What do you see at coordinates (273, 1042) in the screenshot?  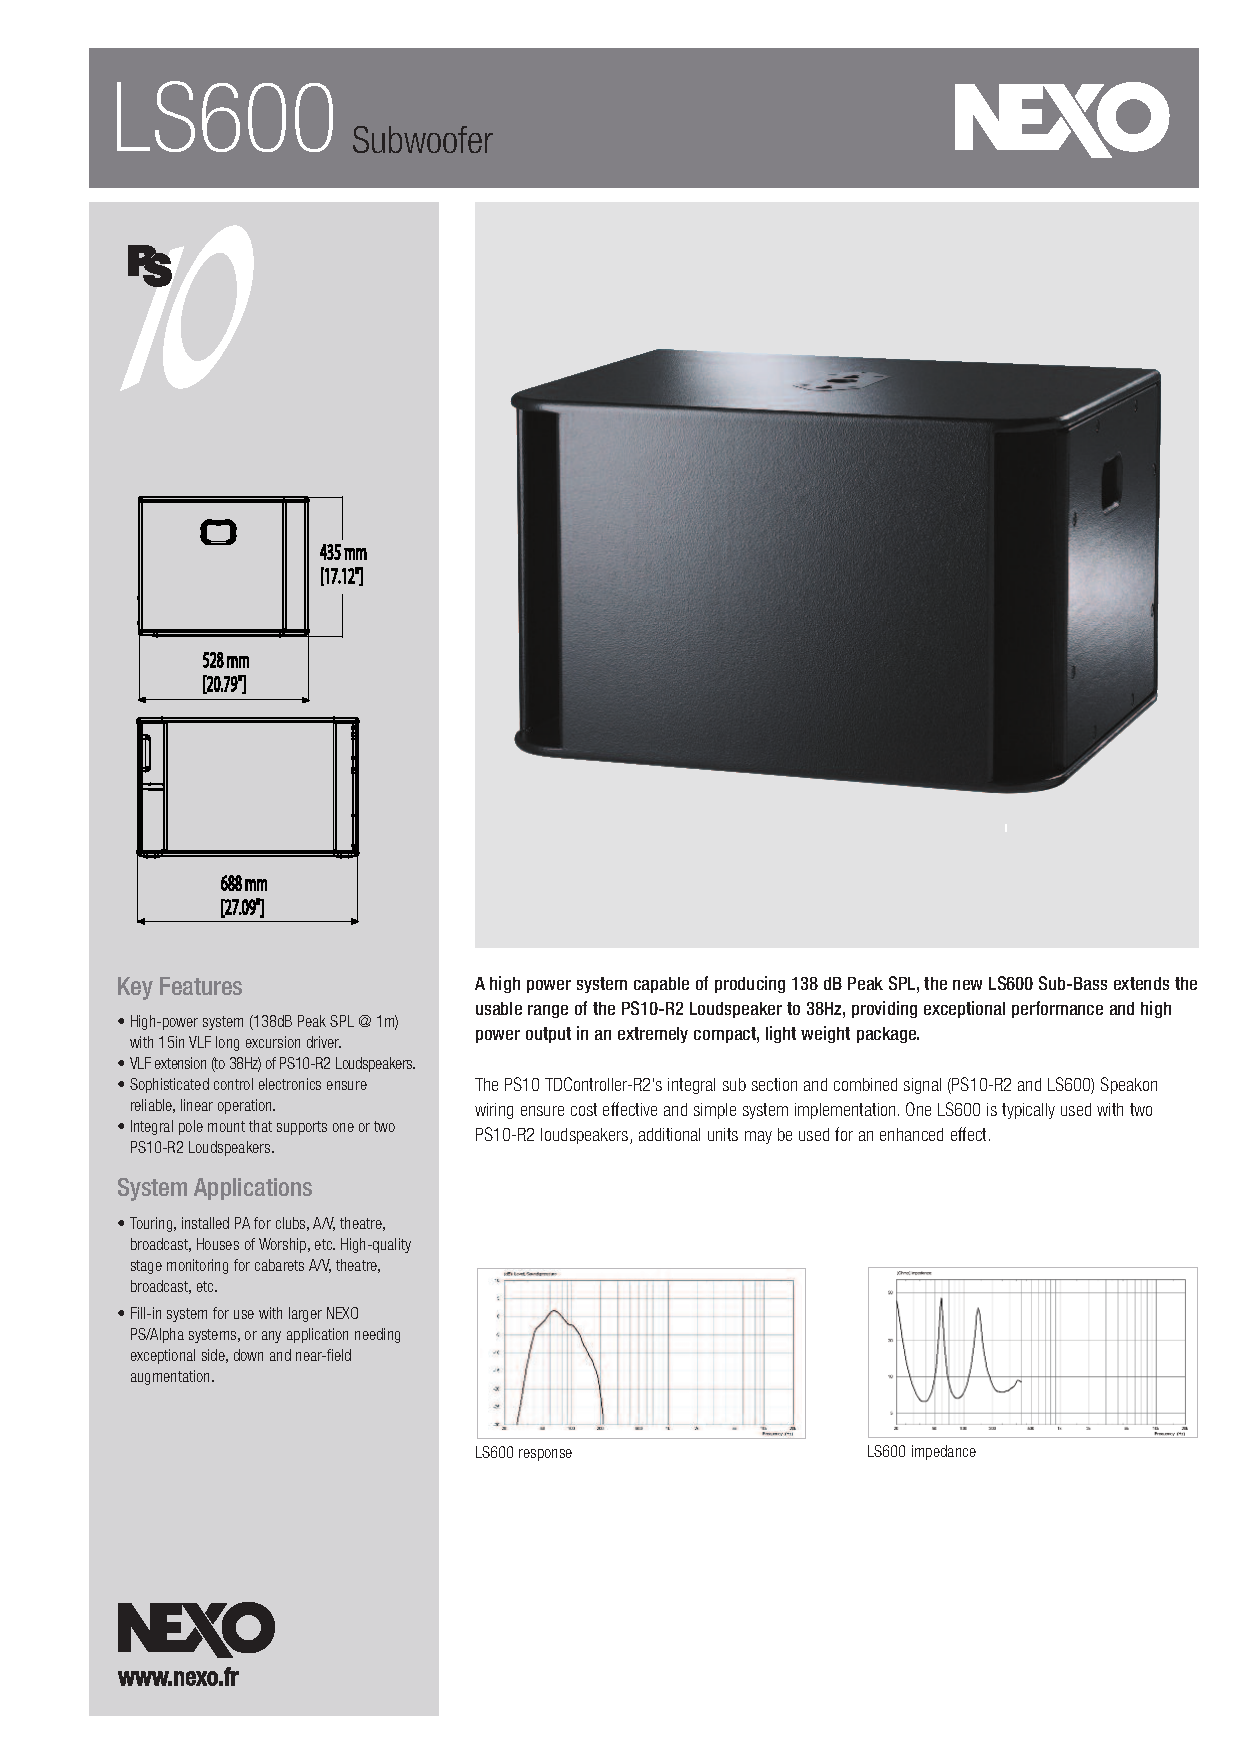 I see `excursion` at bounding box center [273, 1042].
